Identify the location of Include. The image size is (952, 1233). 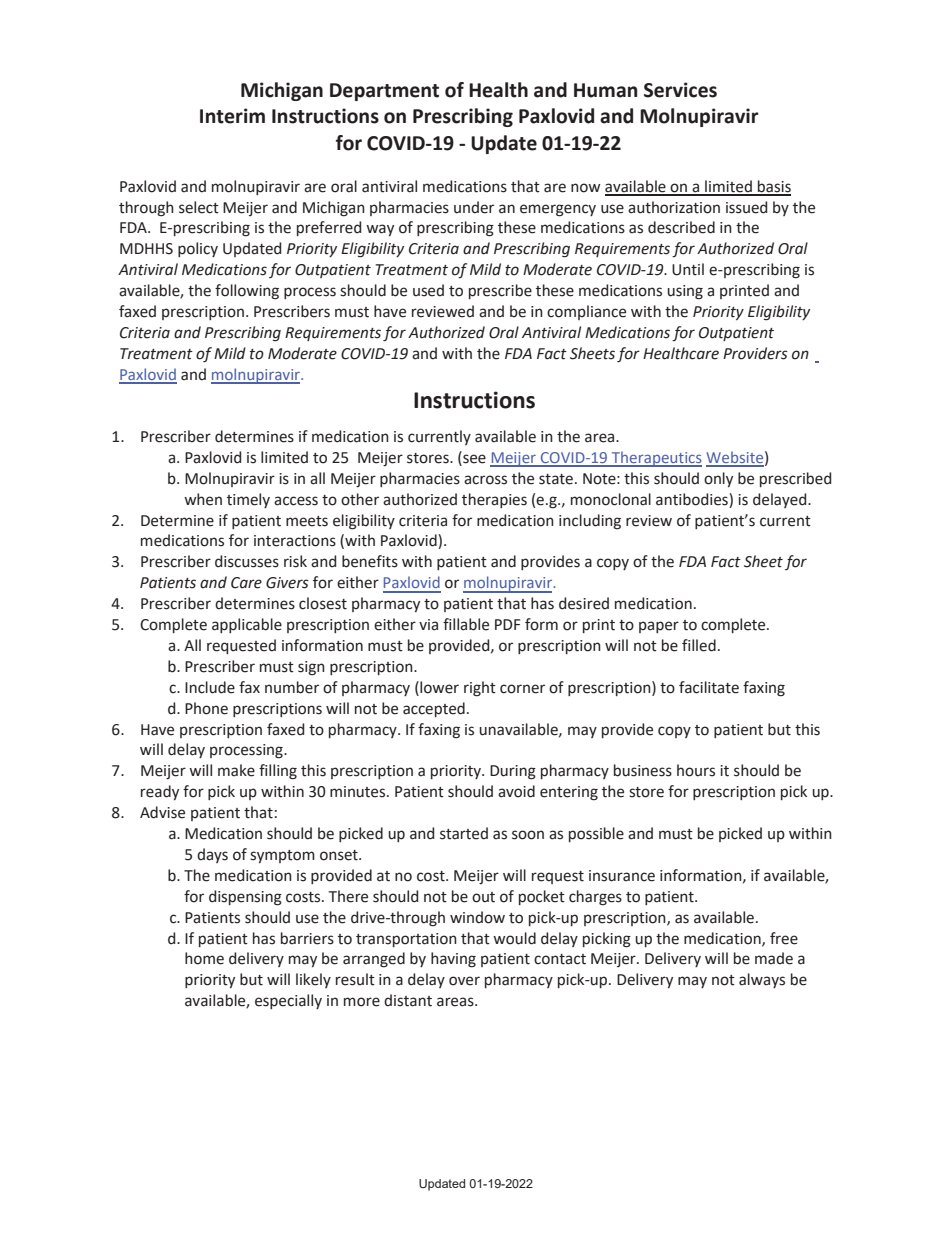
(210, 687).
